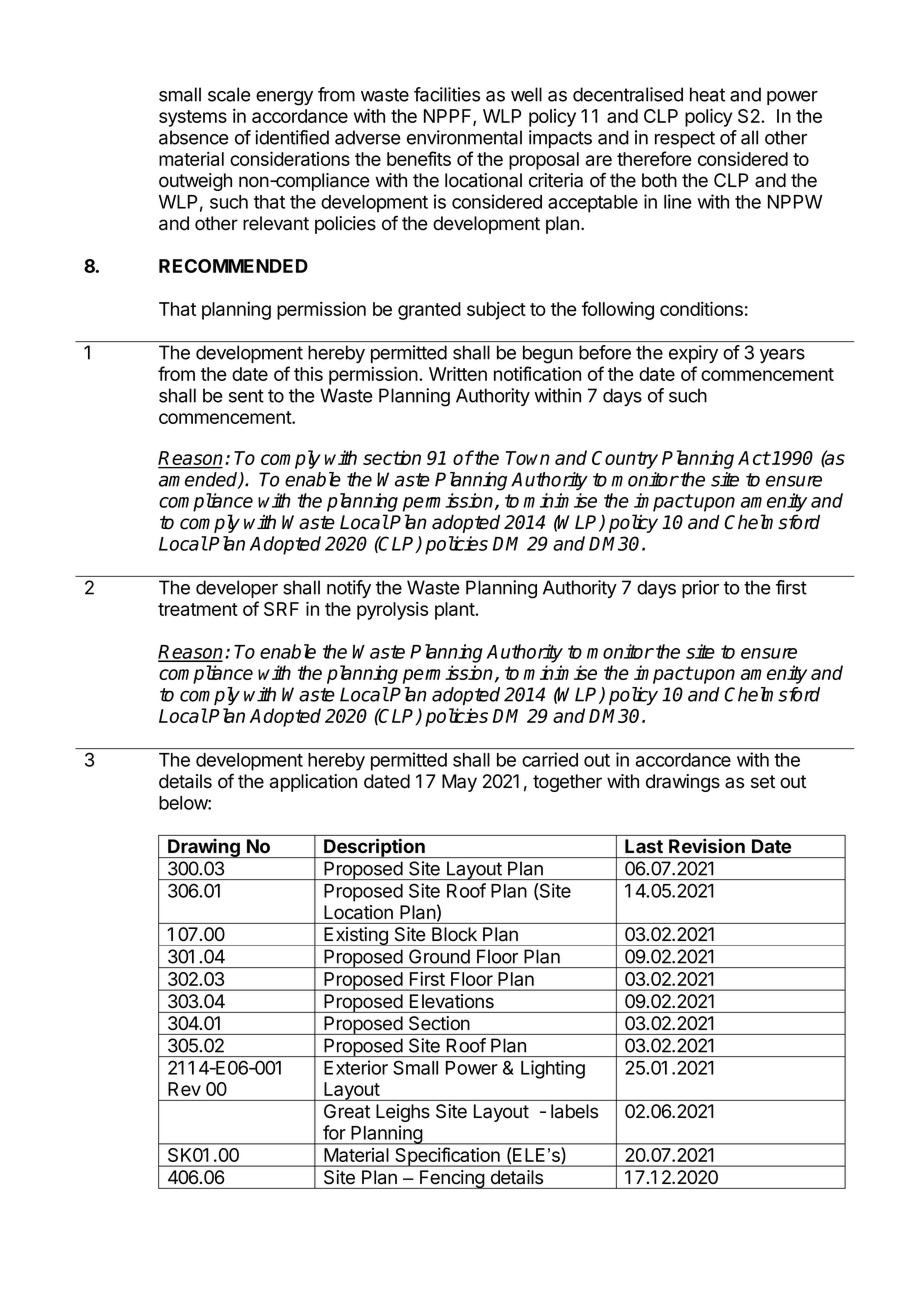 This screenshot has height=1308, width=924. Describe the element at coordinates (392, 610) in the screenshot. I see `pyrolysis` at that location.
